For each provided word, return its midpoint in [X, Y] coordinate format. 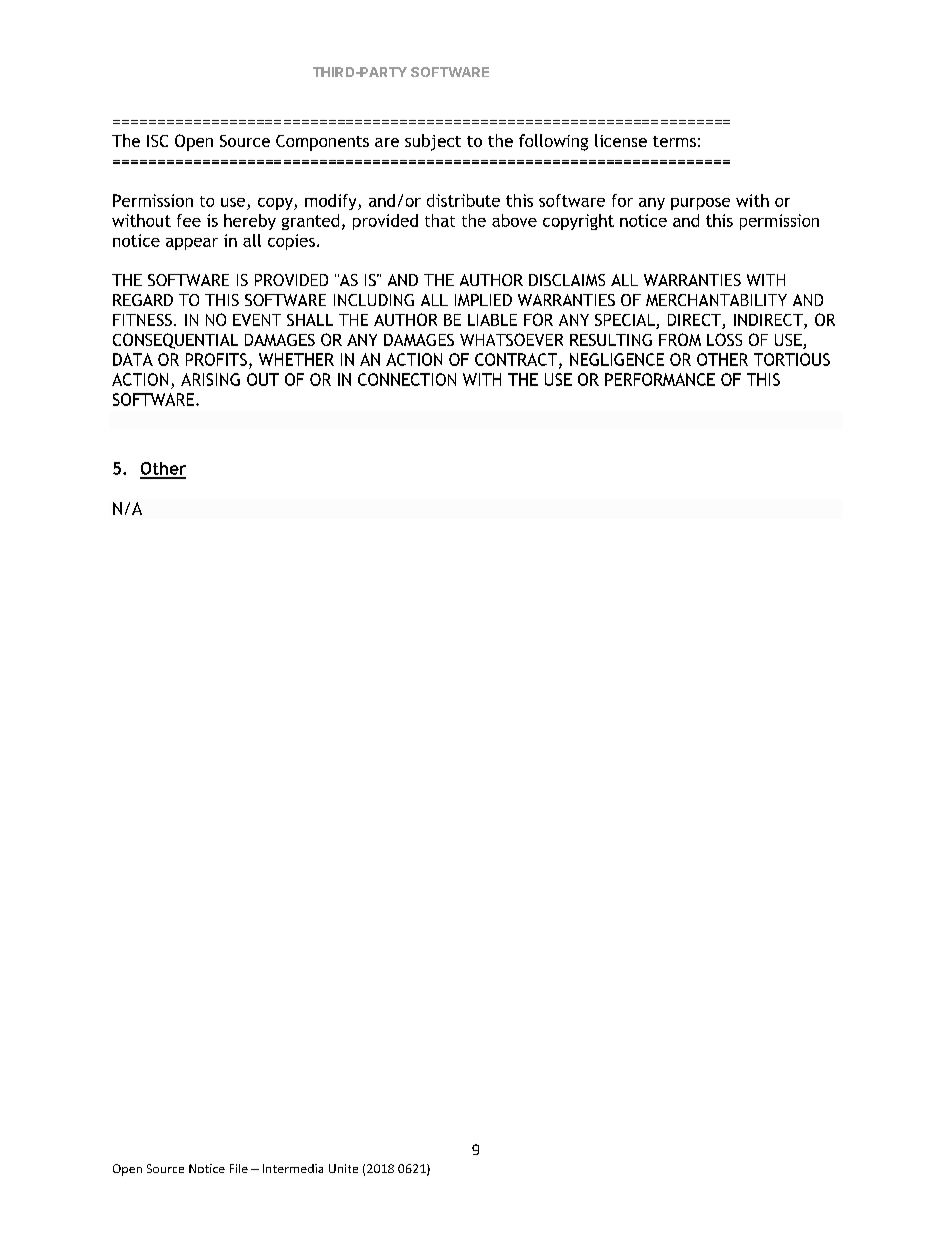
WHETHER [296, 359]
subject [433, 142]
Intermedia [293, 1168]
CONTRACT [517, 360]
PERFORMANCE [660, 379]
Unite [343, 1168]
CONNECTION [407, 379]
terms [674, 141]
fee [189, 220]
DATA [133, 359]
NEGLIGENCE [617, 359]
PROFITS [216, 359]
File [239, 1168]
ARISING [210, 379]
